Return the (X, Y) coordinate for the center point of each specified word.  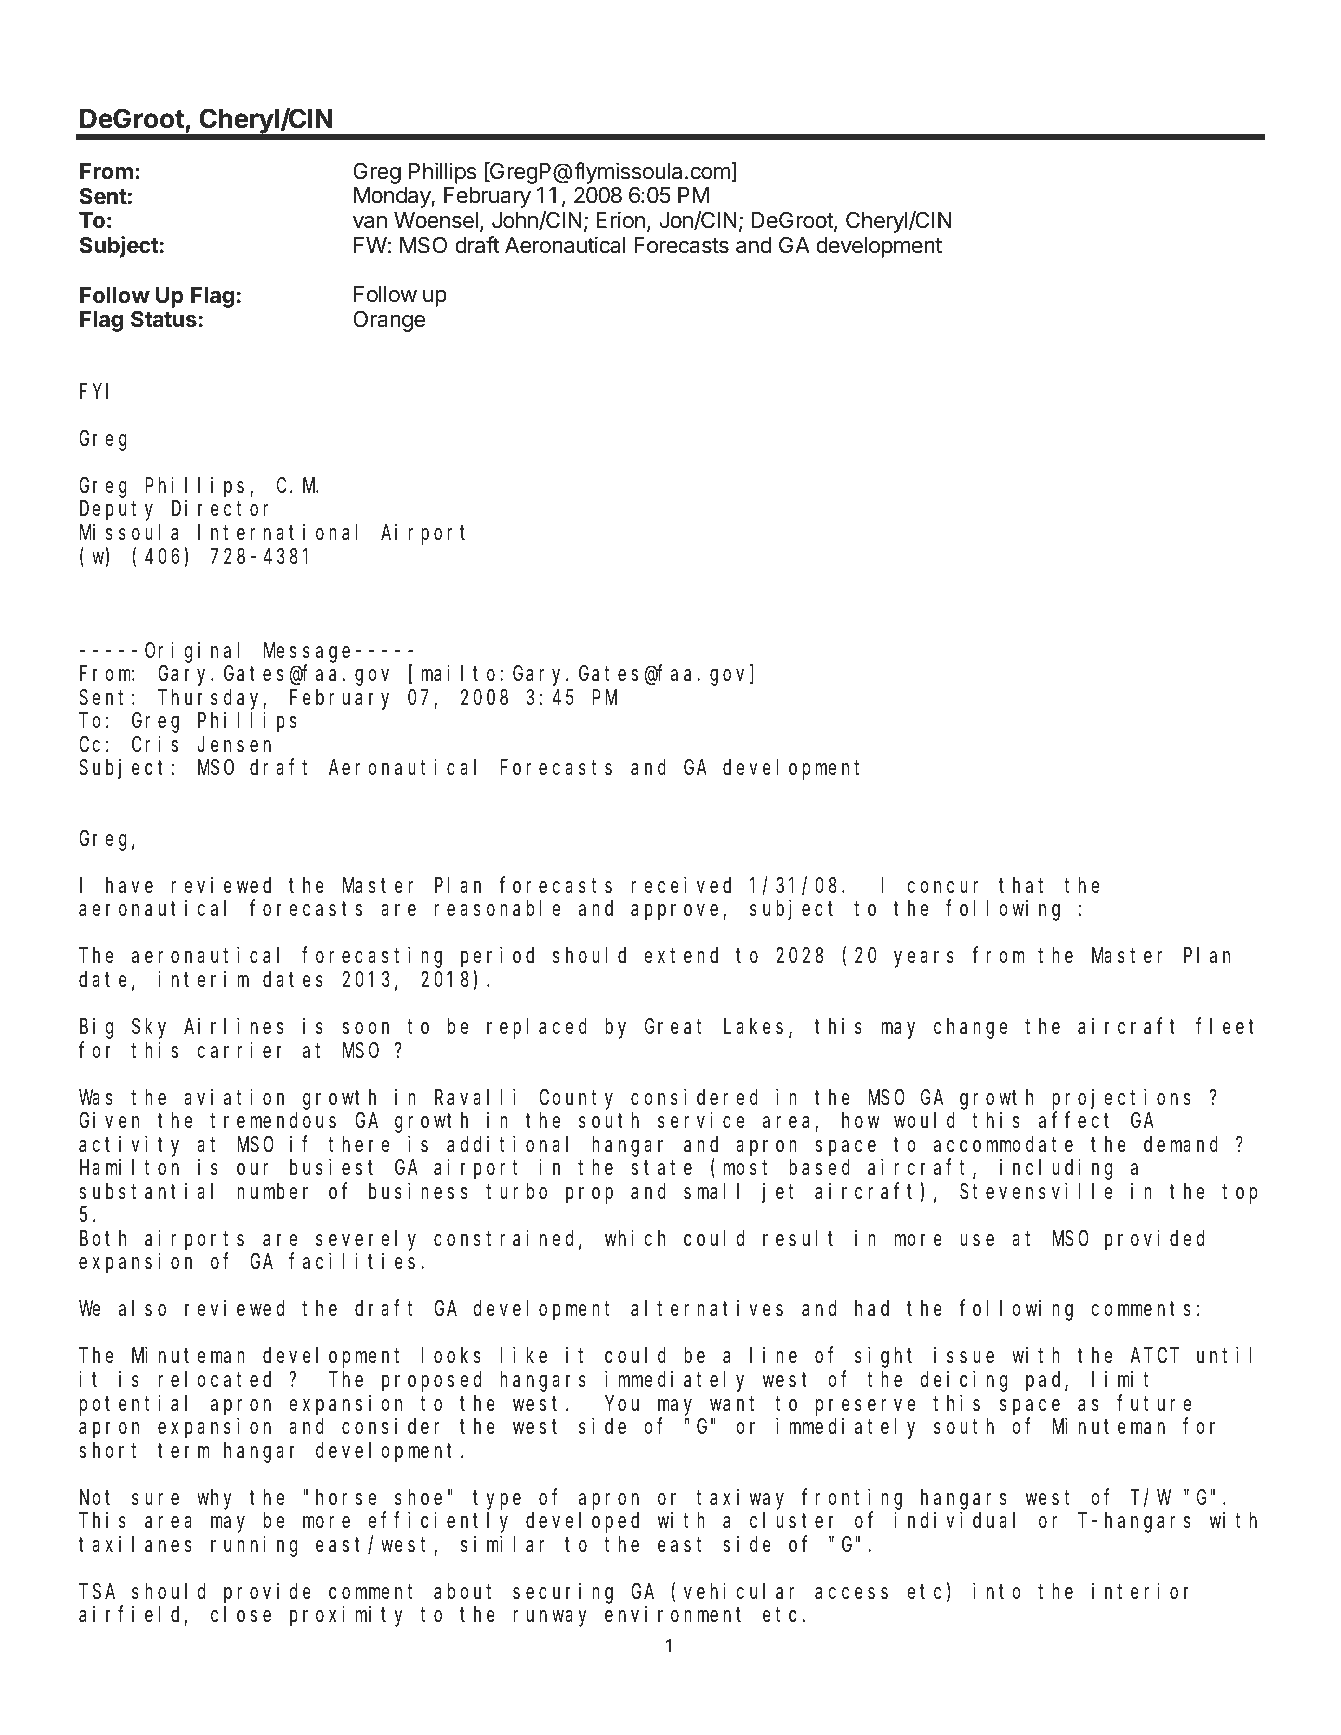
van (370, 222)
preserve (865, 1407)
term (183, 1451)
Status (164, 319)
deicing (964, 1381)
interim (203, 979)
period (497, 957)
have (129, 885)
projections (1121, 1099)
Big (96, 1028)
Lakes (753, 1026)
